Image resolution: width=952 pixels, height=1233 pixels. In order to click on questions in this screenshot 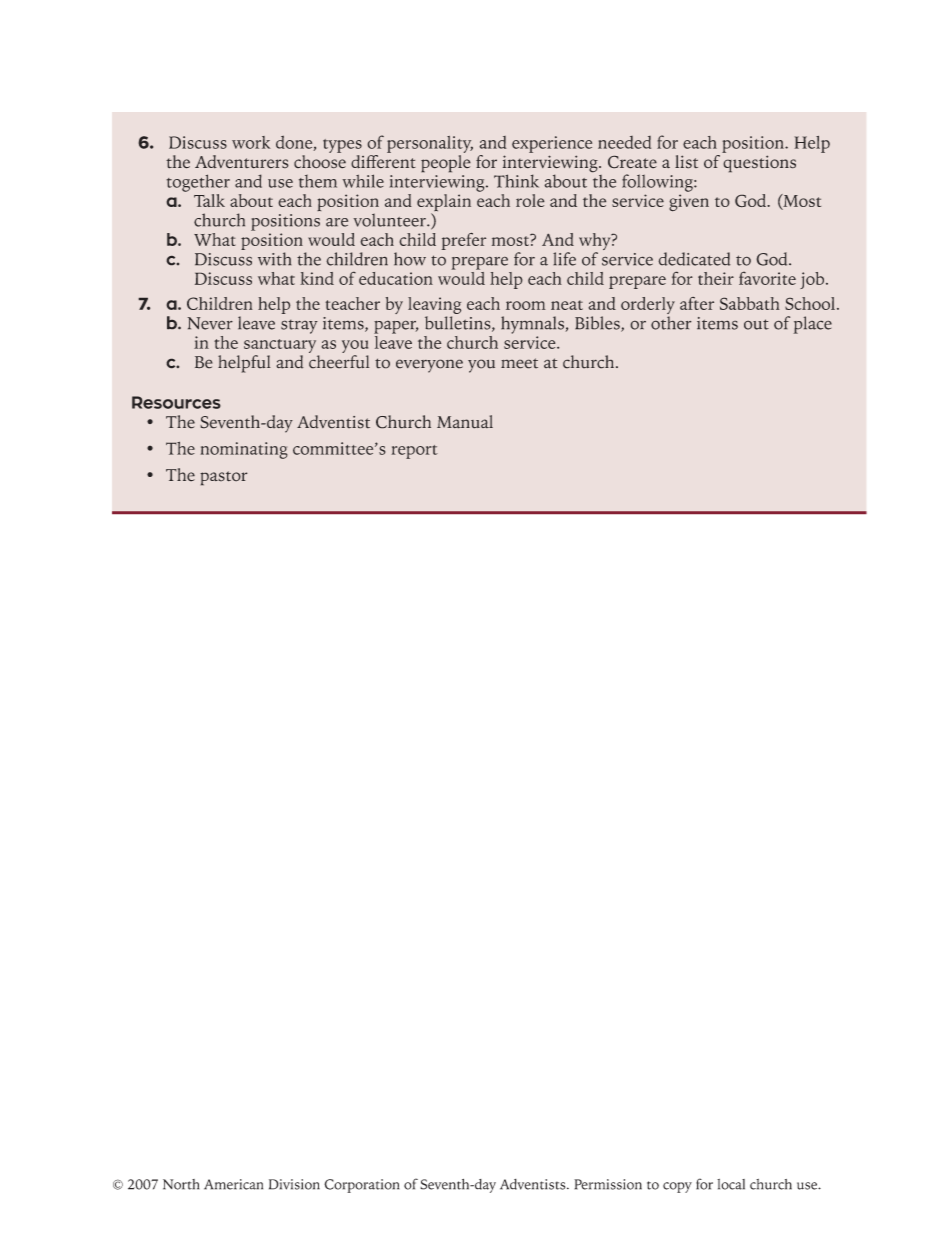, I will do `click(760, 163)`.
